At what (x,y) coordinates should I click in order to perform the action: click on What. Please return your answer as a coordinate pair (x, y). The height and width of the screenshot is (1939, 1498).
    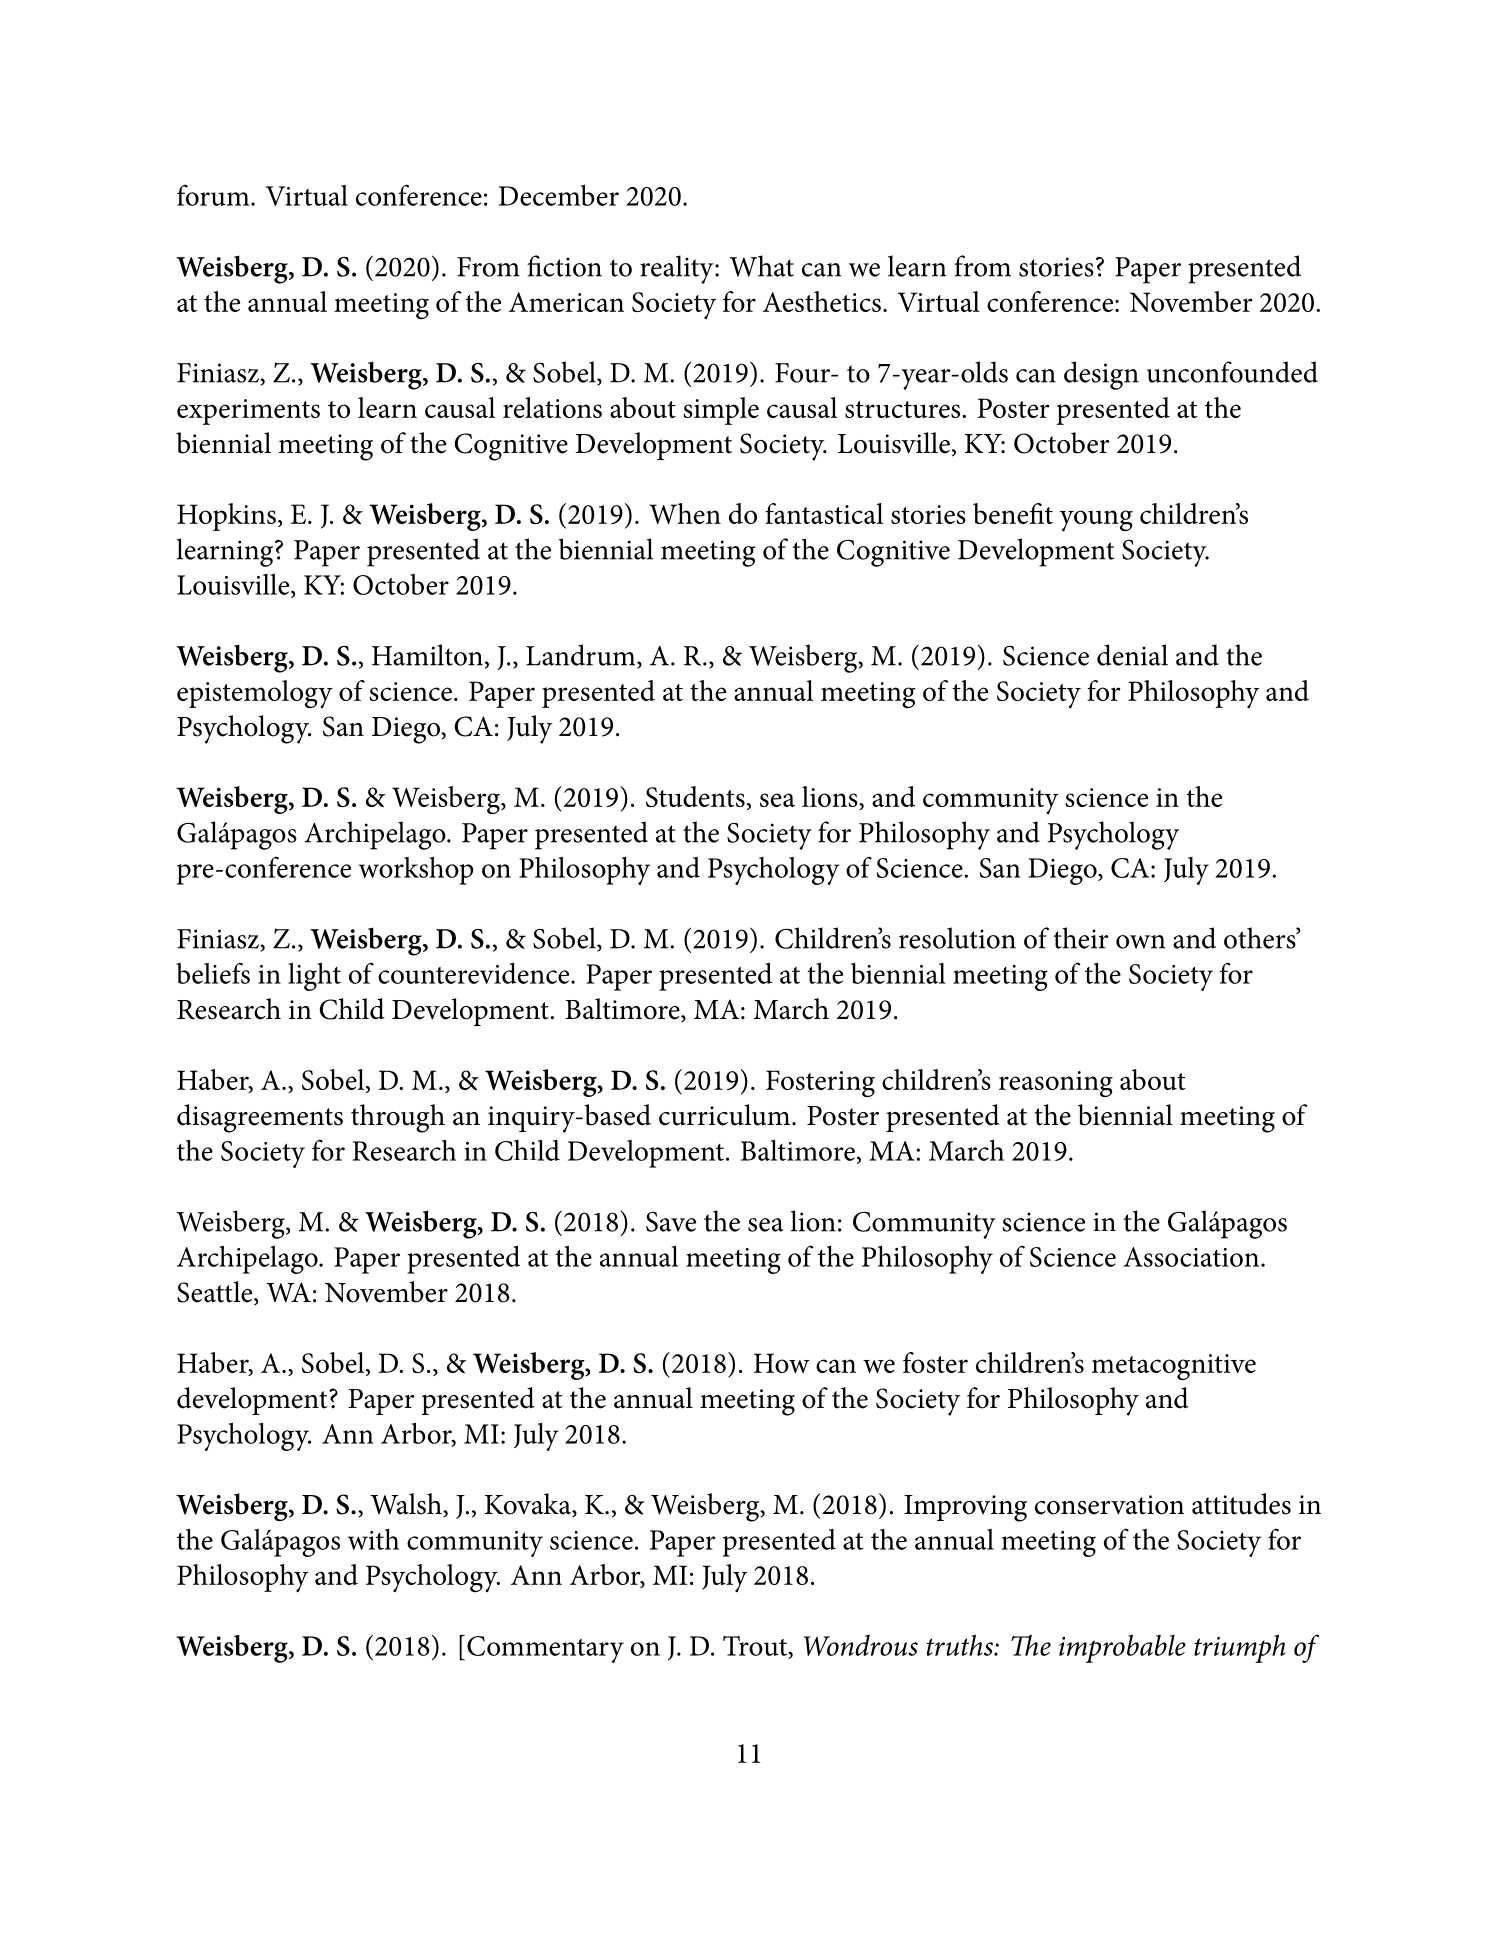
    Looking at the image, I should click on (761, 266).
